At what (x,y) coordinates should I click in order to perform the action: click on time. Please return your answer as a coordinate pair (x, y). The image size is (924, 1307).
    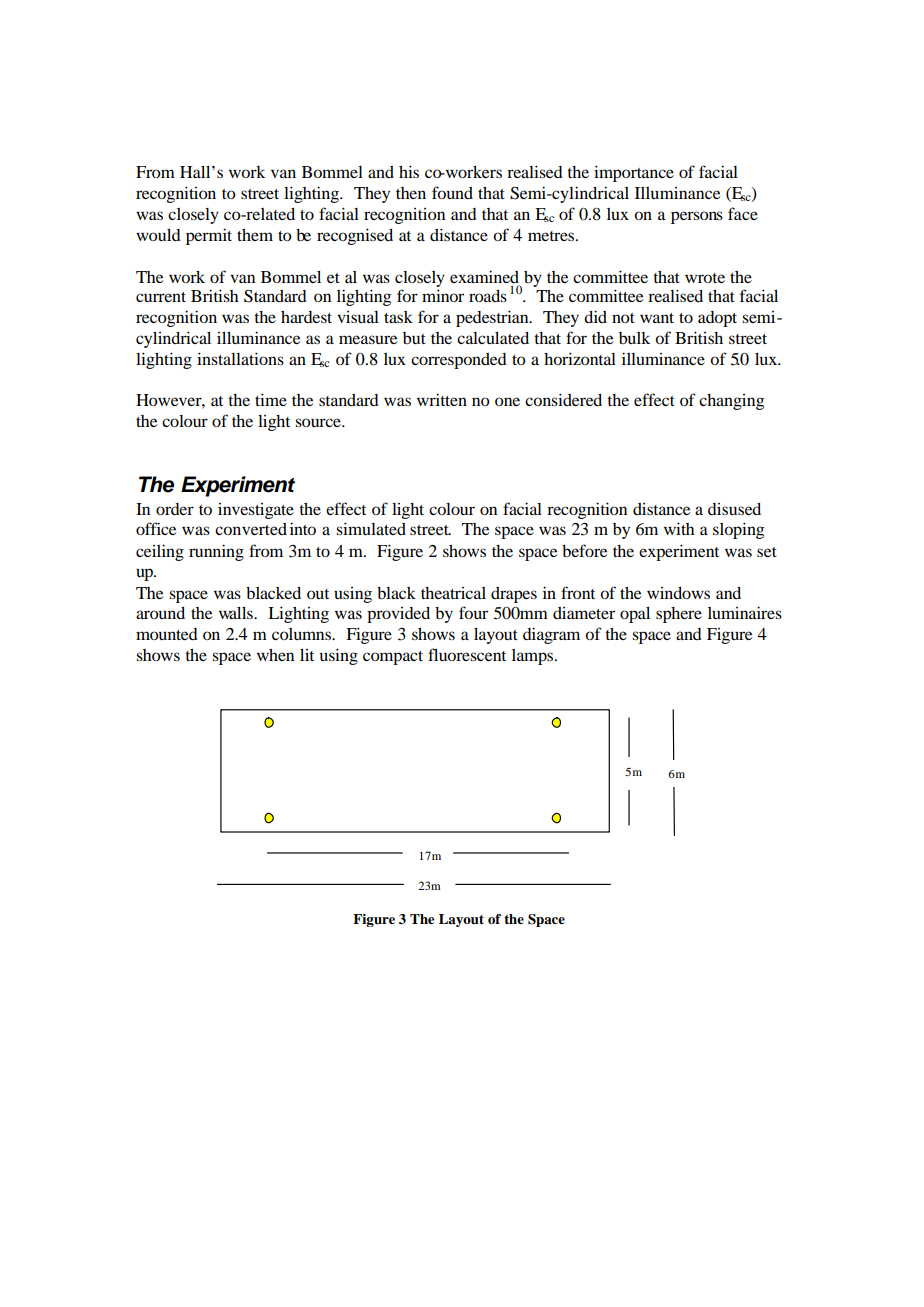
    Looking at the image, I should click on (271, 399).
